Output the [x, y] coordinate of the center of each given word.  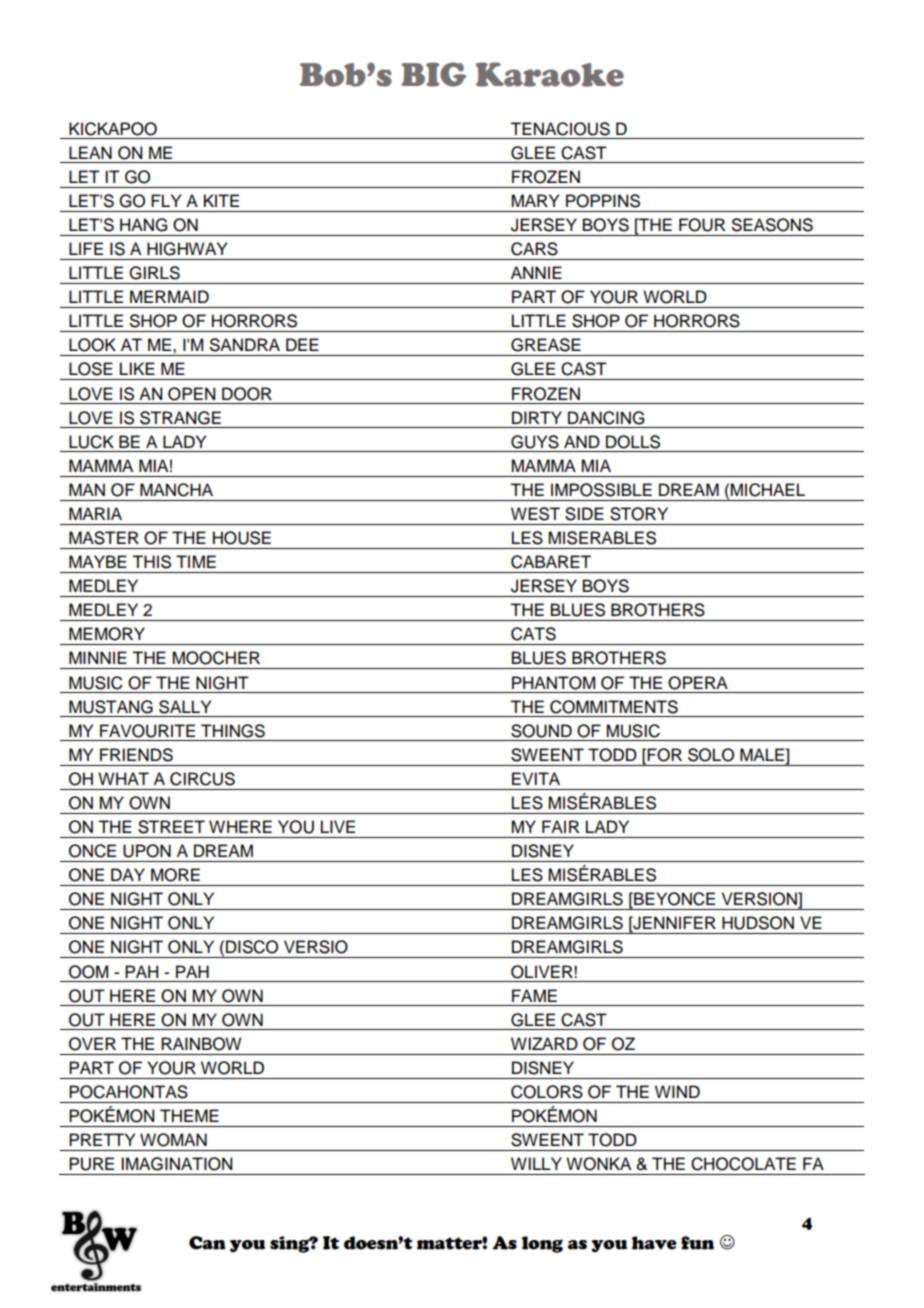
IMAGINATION [176, 1164]
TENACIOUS [560, 129]
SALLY [185, 707]
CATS [533, 634]
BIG [434, 74]
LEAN [90, 152]
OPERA [698, 683]
